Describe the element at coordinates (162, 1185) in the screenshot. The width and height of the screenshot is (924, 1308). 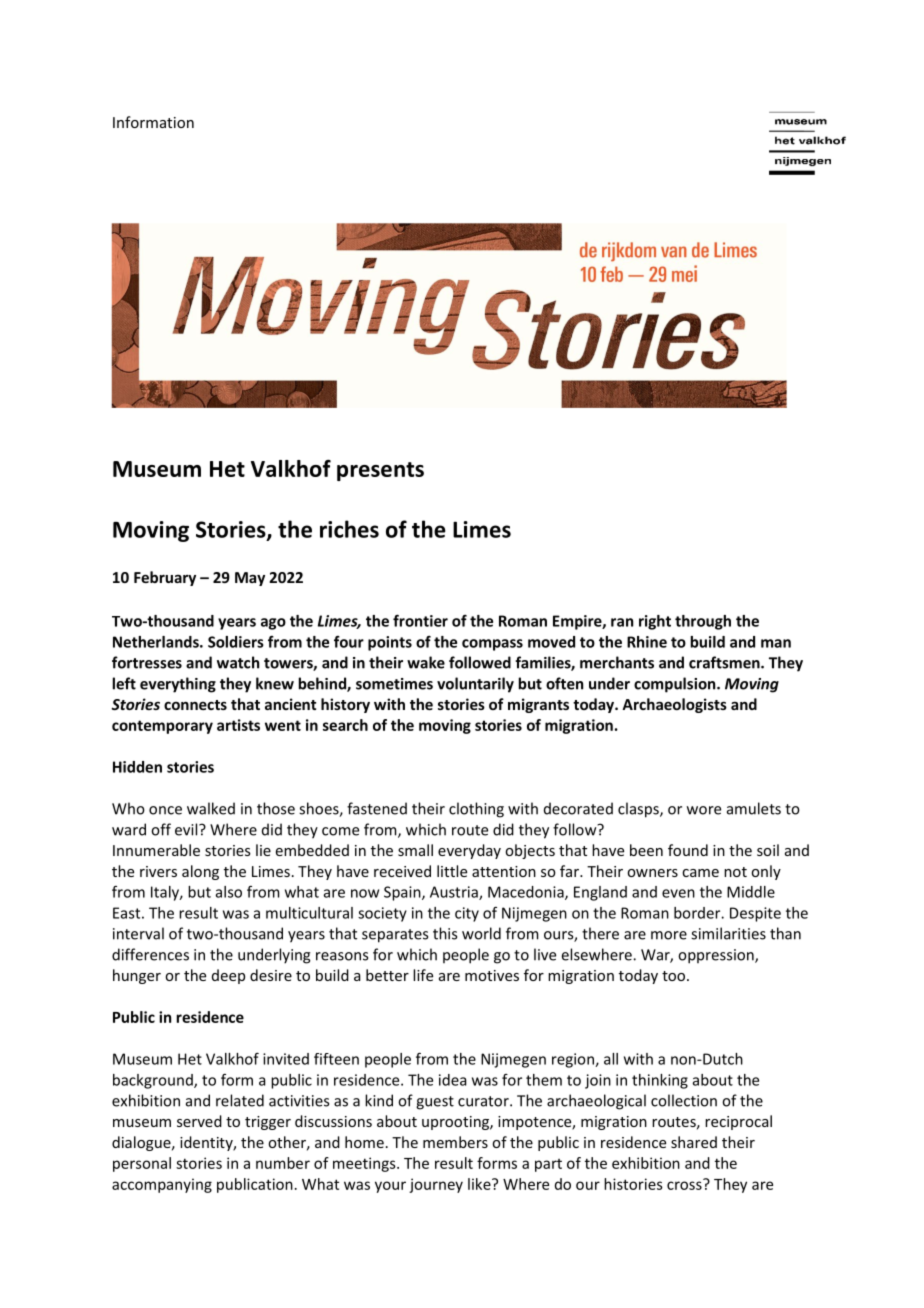
I see `accompanying` at that location.
